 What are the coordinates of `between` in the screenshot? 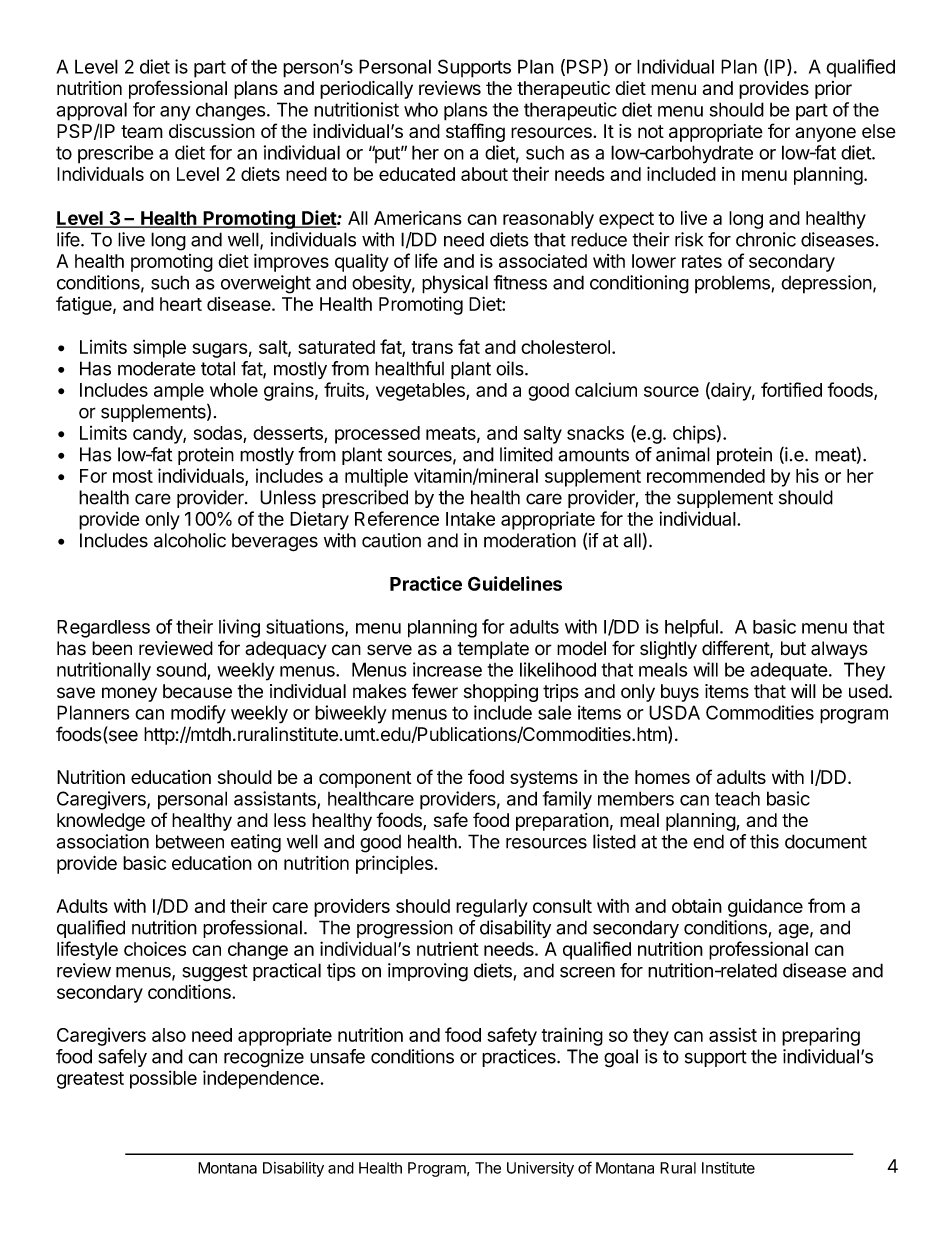 It's located at (190, 841).
